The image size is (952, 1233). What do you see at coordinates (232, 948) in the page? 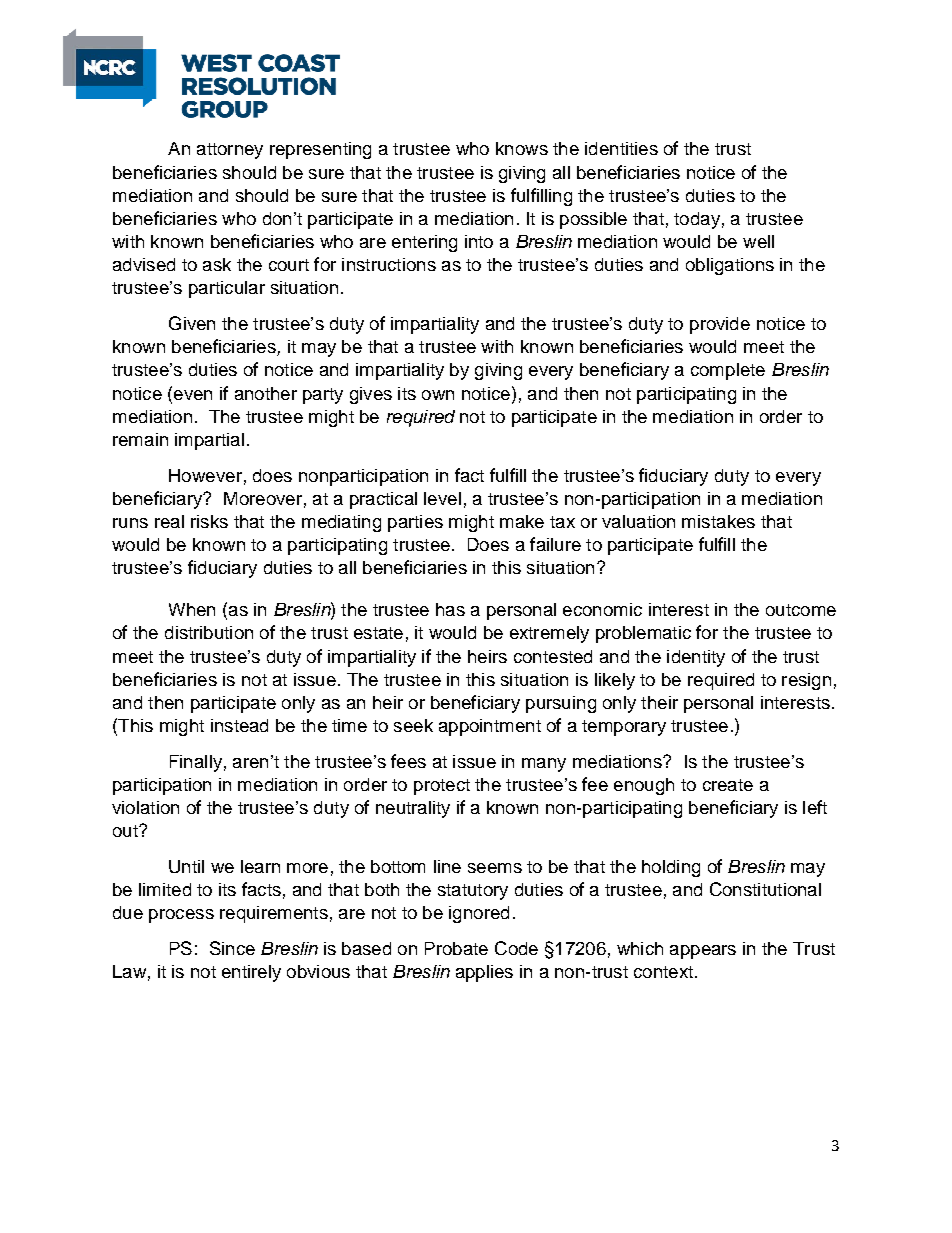
I see `Since` at bounding box center [232, 948].
